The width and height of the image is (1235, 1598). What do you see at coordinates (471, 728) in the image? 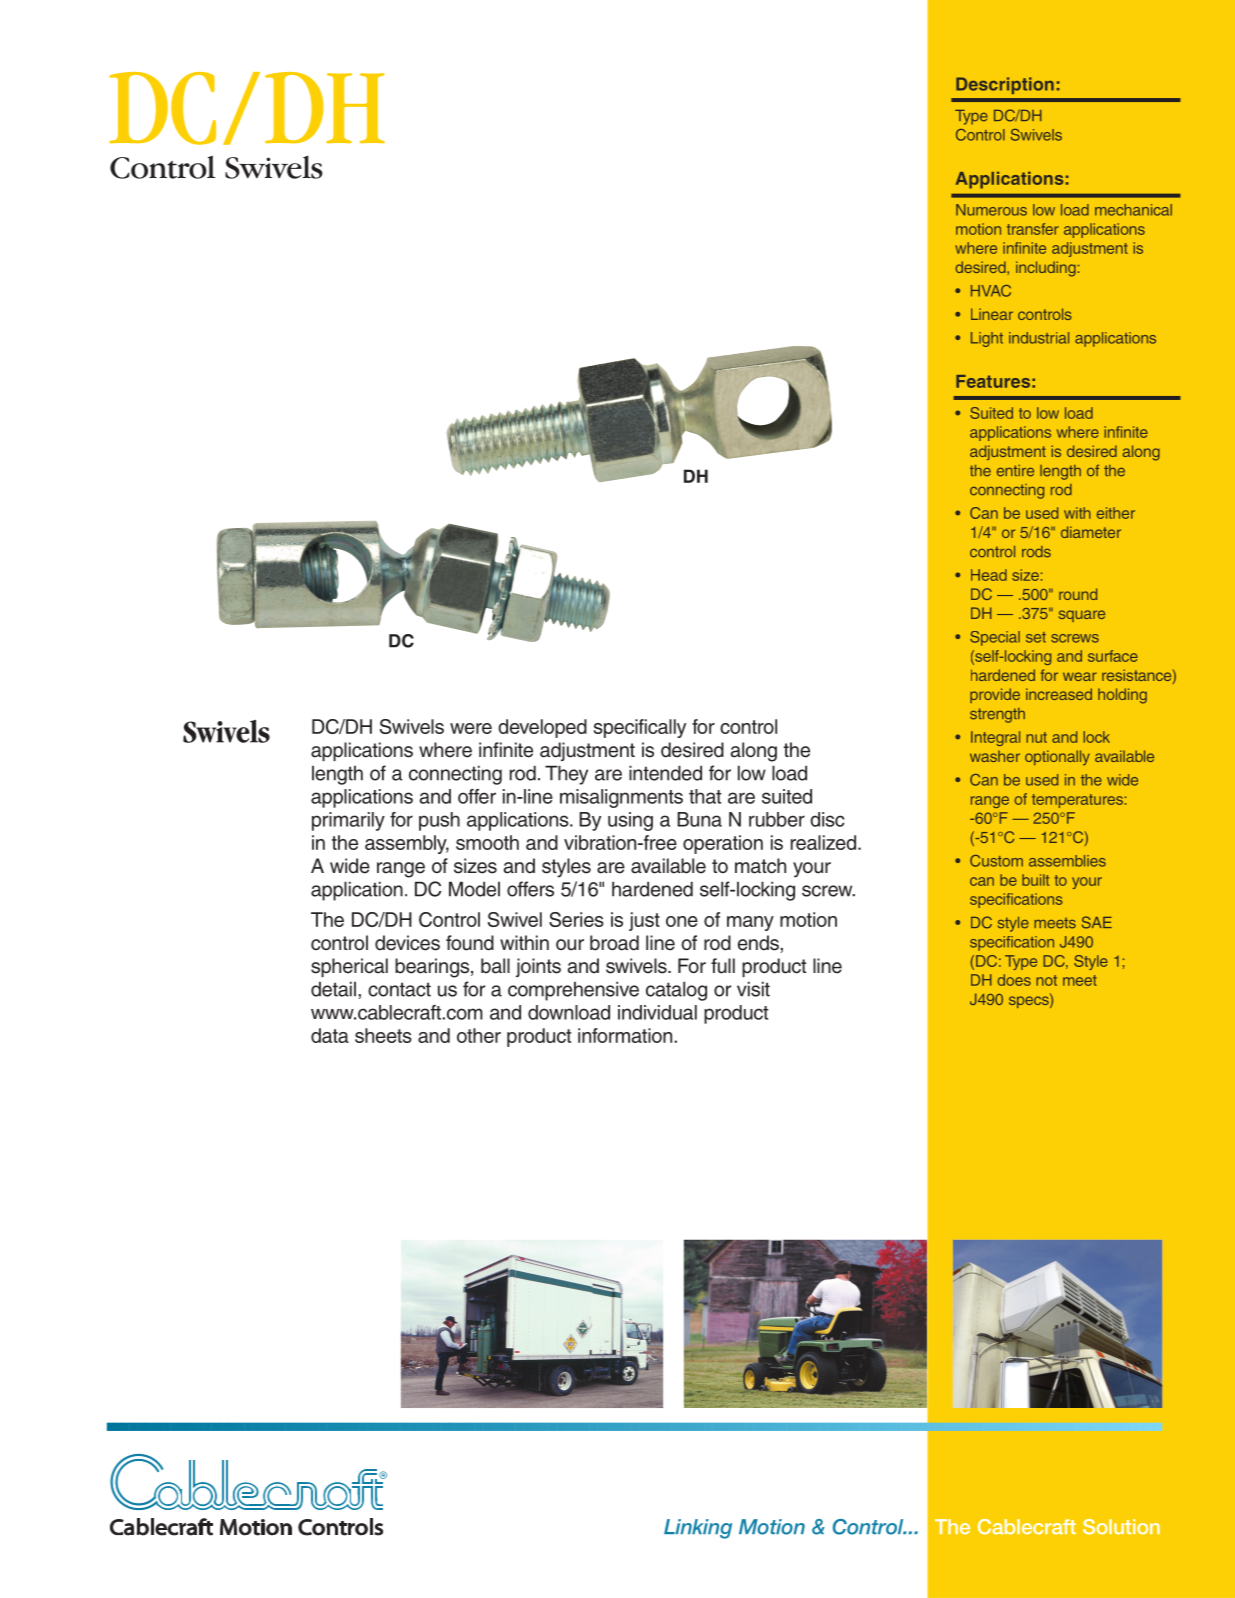
I see `were` at bounding box center [471, 728].
